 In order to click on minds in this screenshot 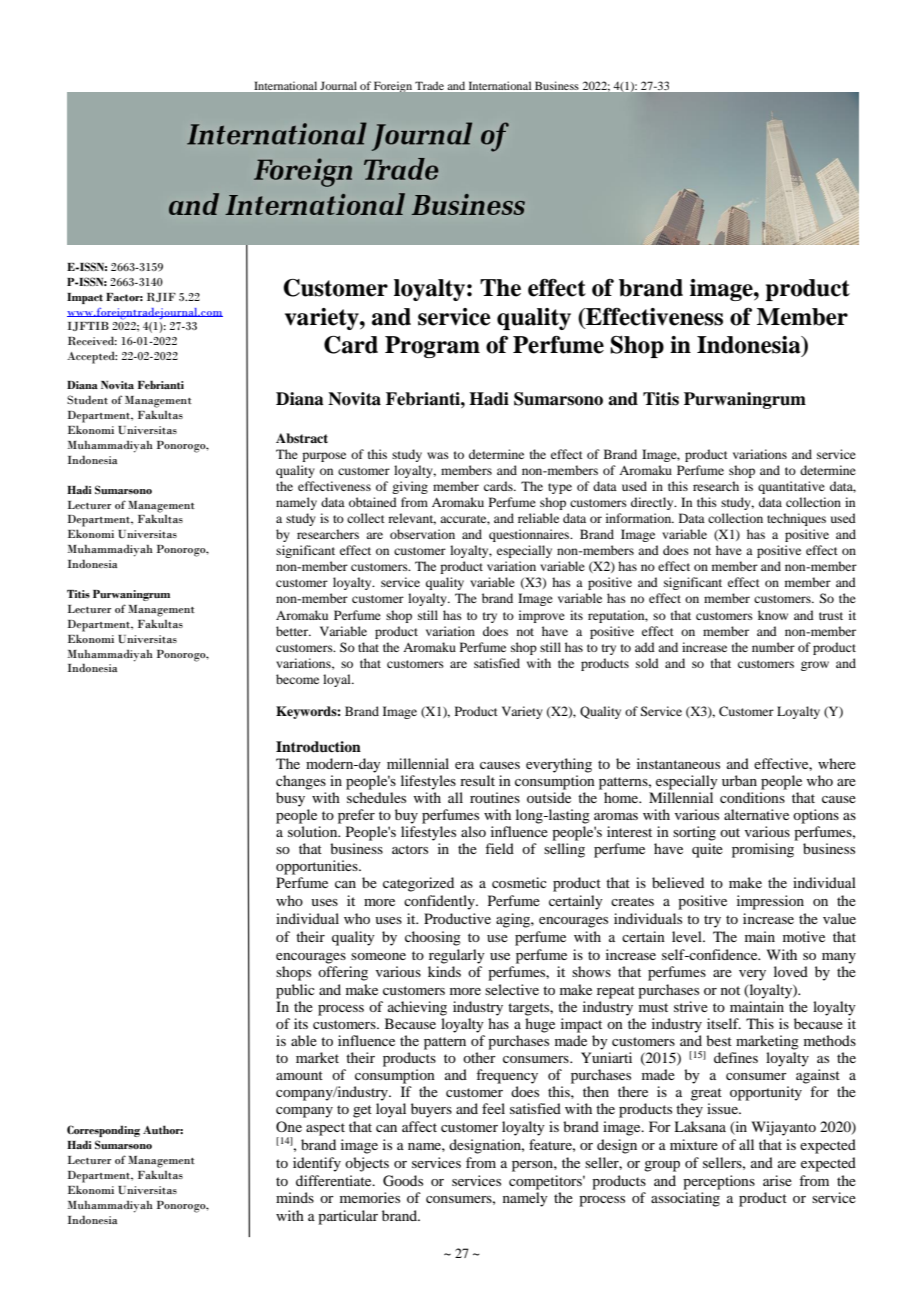, I will do `click(295, 1197)`.
